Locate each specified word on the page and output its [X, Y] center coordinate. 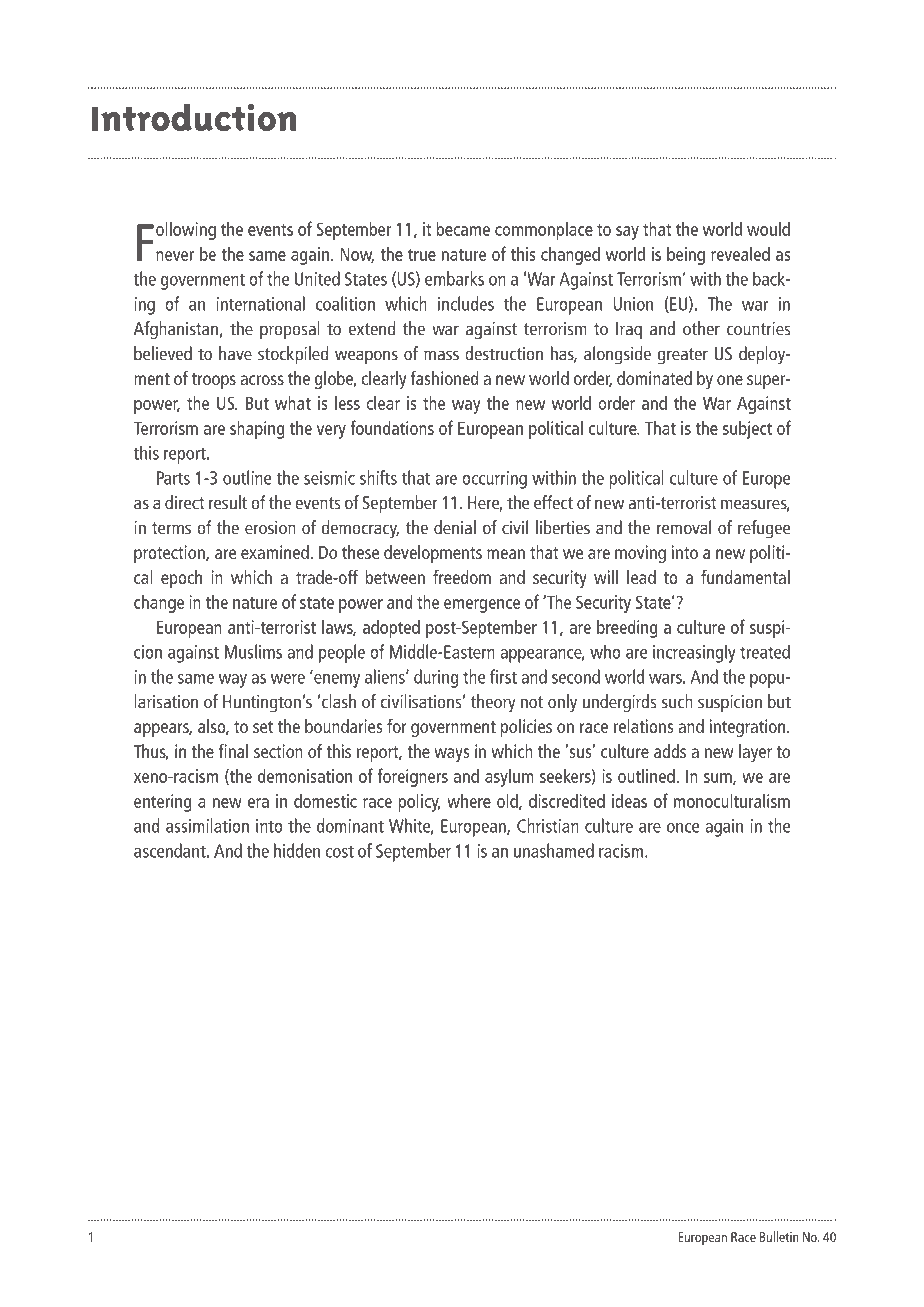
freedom [462, 577]
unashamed [554, 850]
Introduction [194, 117]
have [235, 353]
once [683, 828]
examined [275, 552]
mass [441, 355]
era [258, 803]
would [768, 228]
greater [683, 356]
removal [684, 527]
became [463, 228]
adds [670, 751]
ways [451, 755]
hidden [297, 850]
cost [339, 852]
